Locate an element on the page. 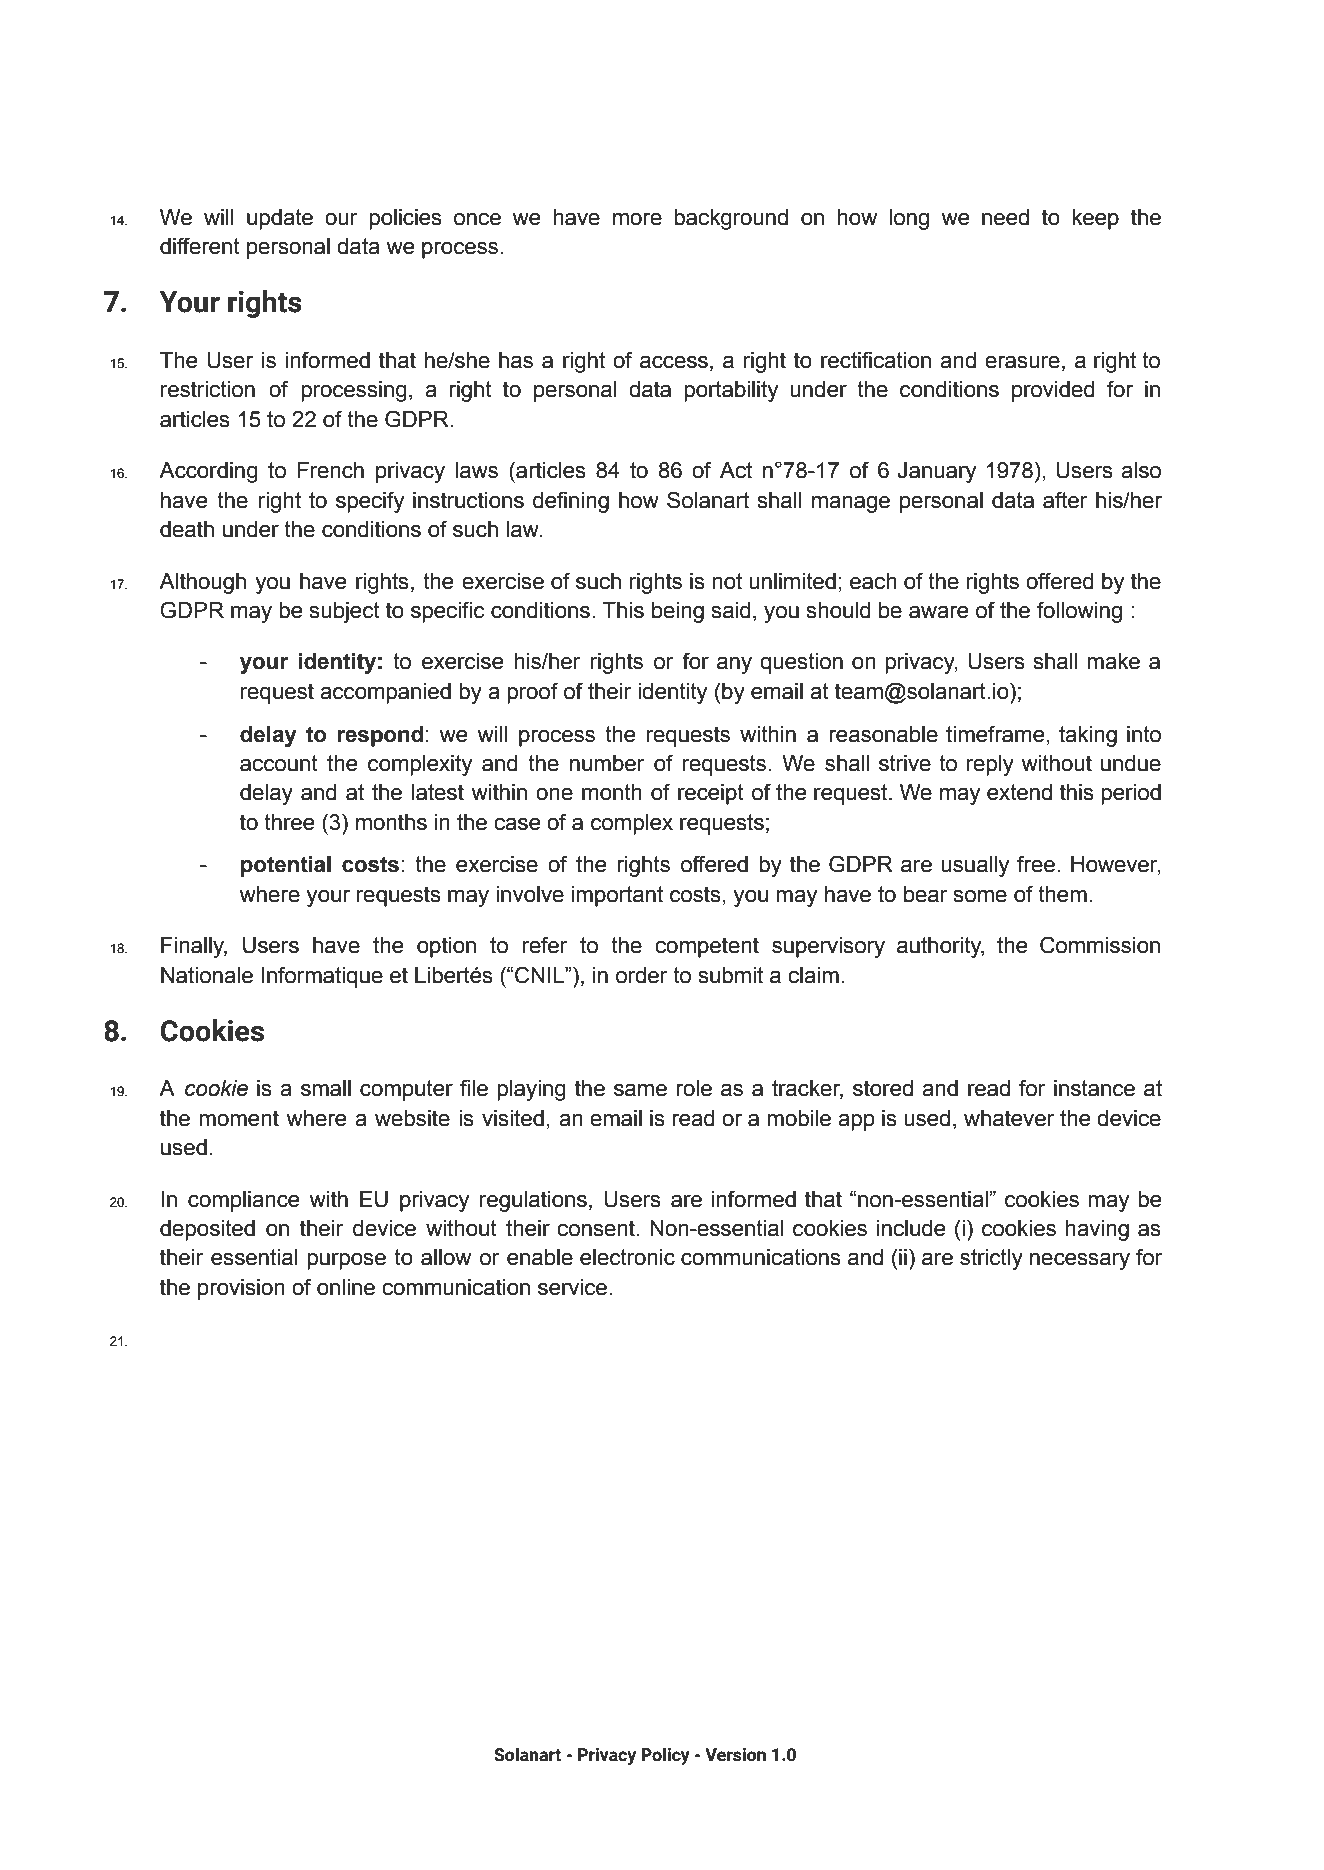  need is located at coordinates (1005, 217).
